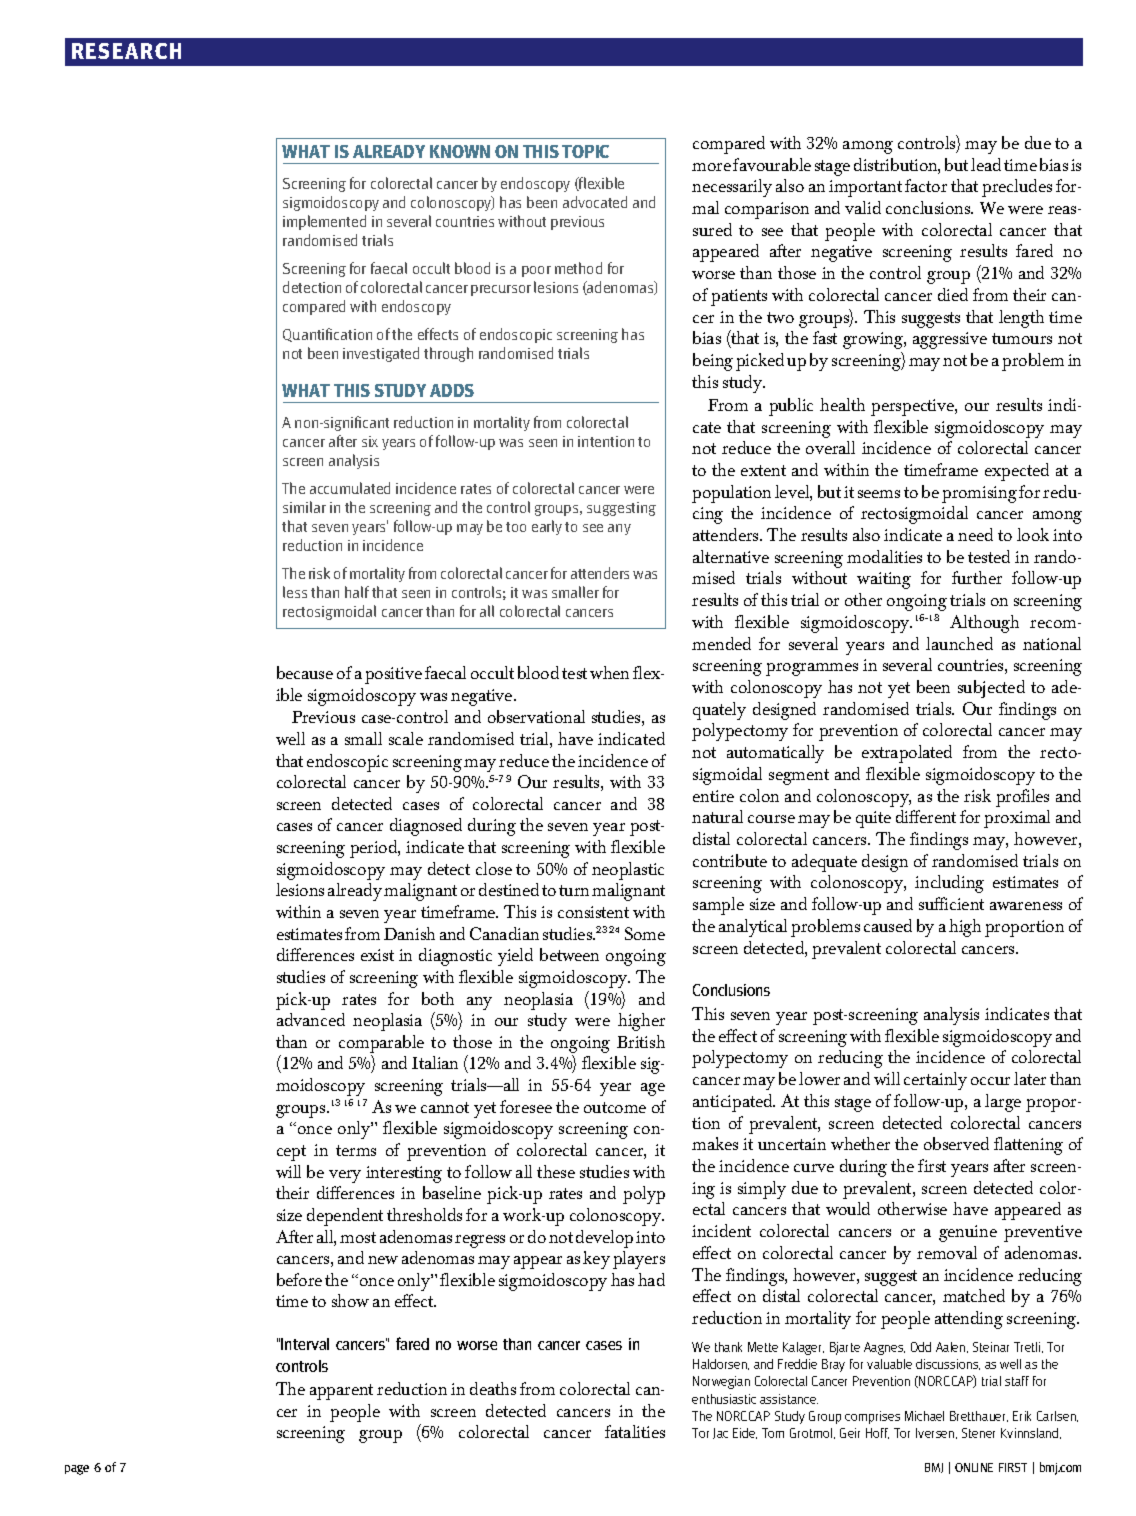 This page has height=1516, width=1136. What do you see at coordinates (936, 1433) in the page?
I see `Iversen` at bounding box center [936, 1433].
